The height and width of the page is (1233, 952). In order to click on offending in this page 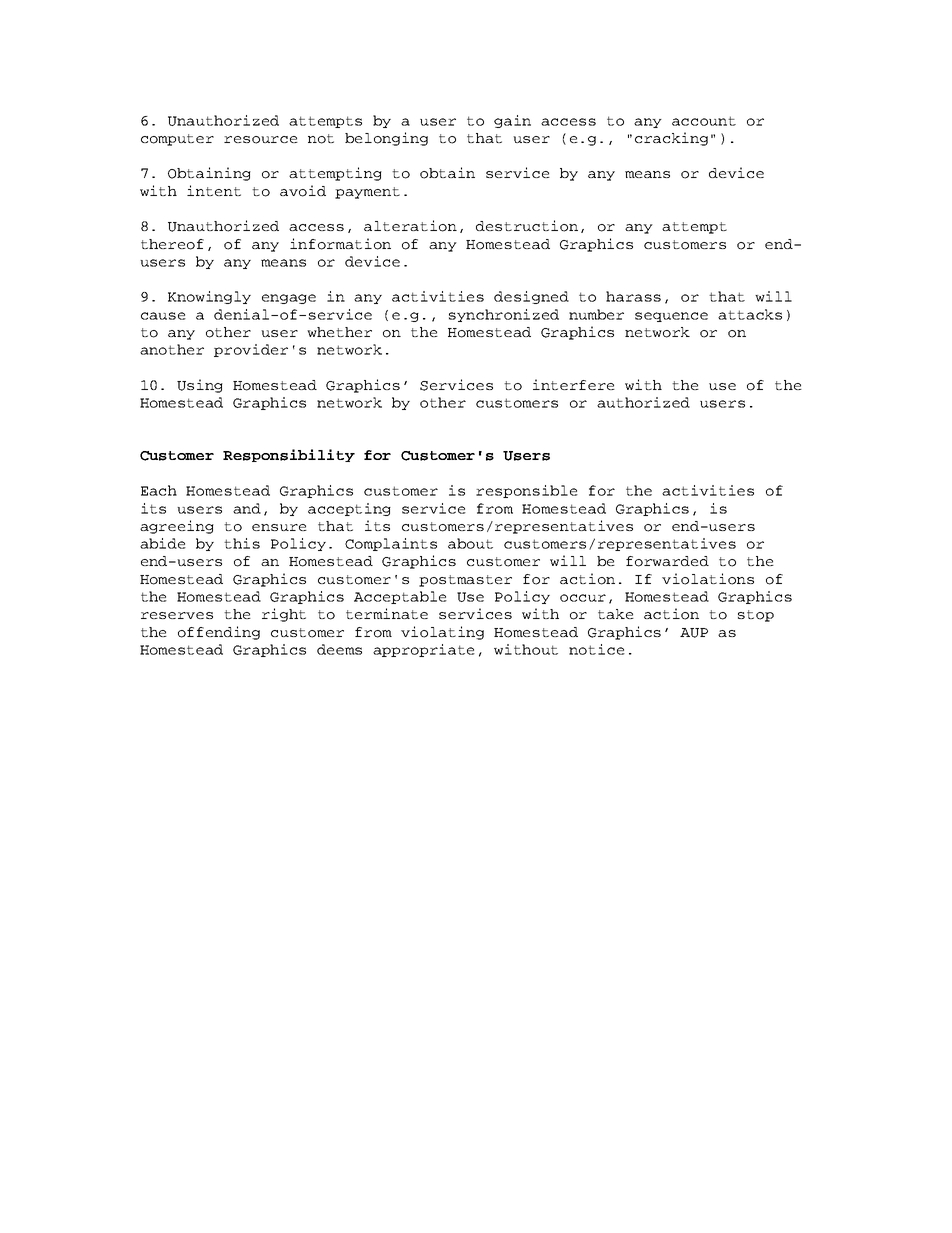, I will do `click(219, 633)`.
